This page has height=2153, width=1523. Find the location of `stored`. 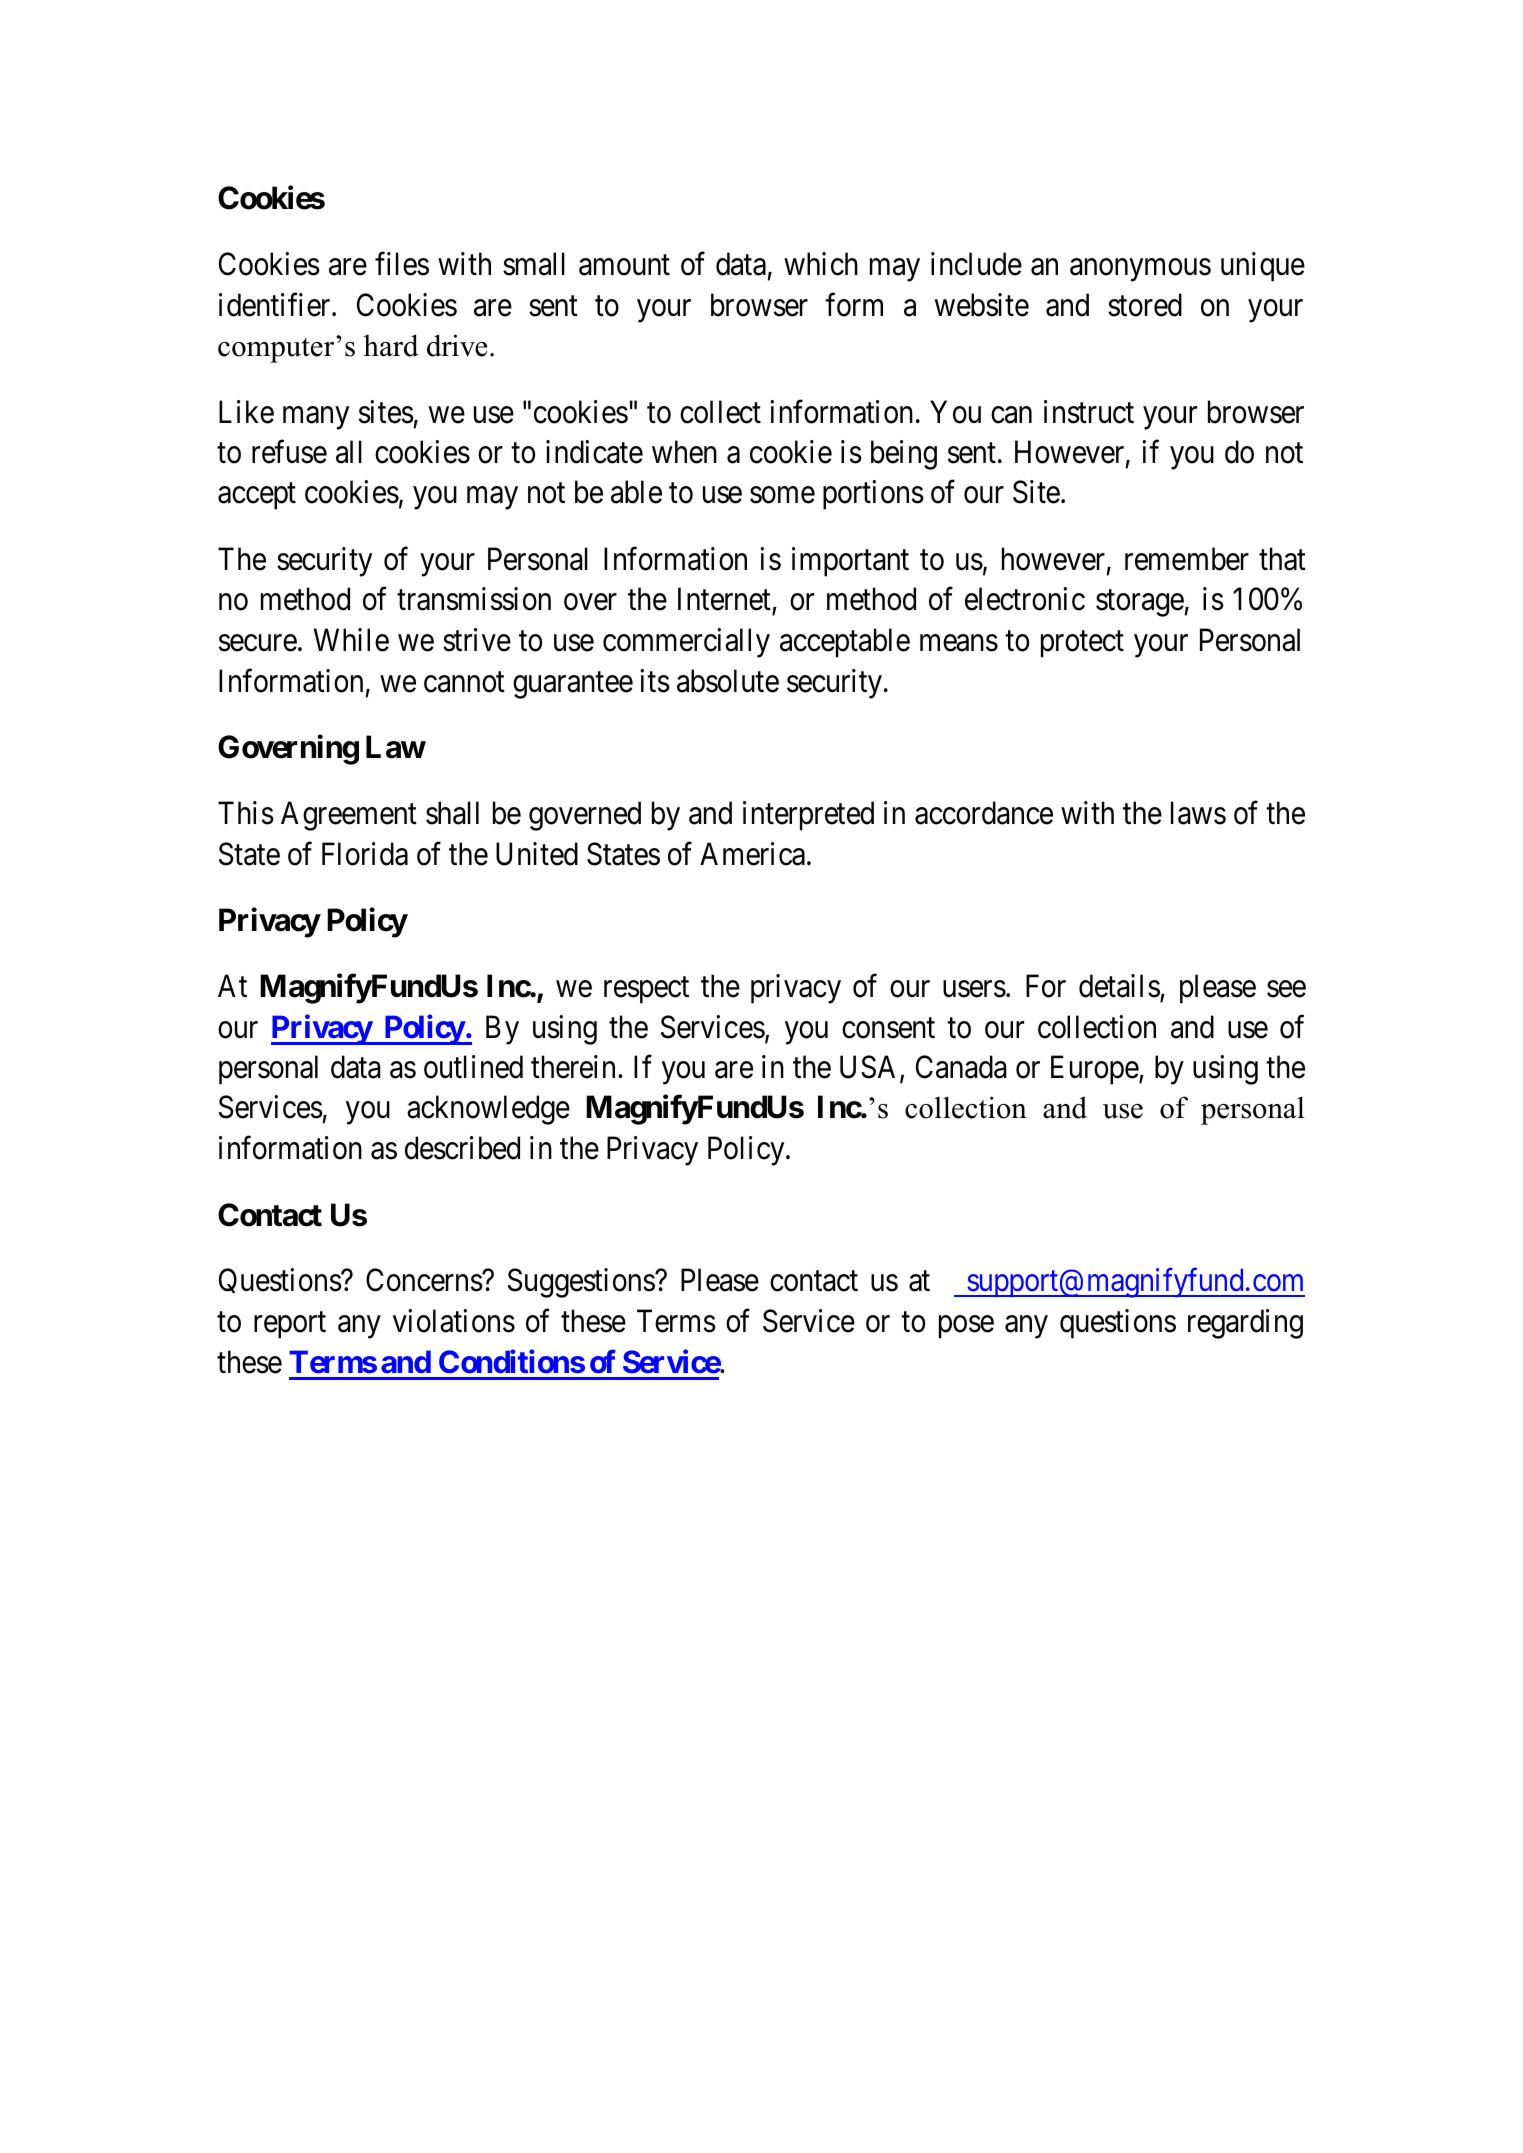

stored is located at coordinates (1145, 305).
